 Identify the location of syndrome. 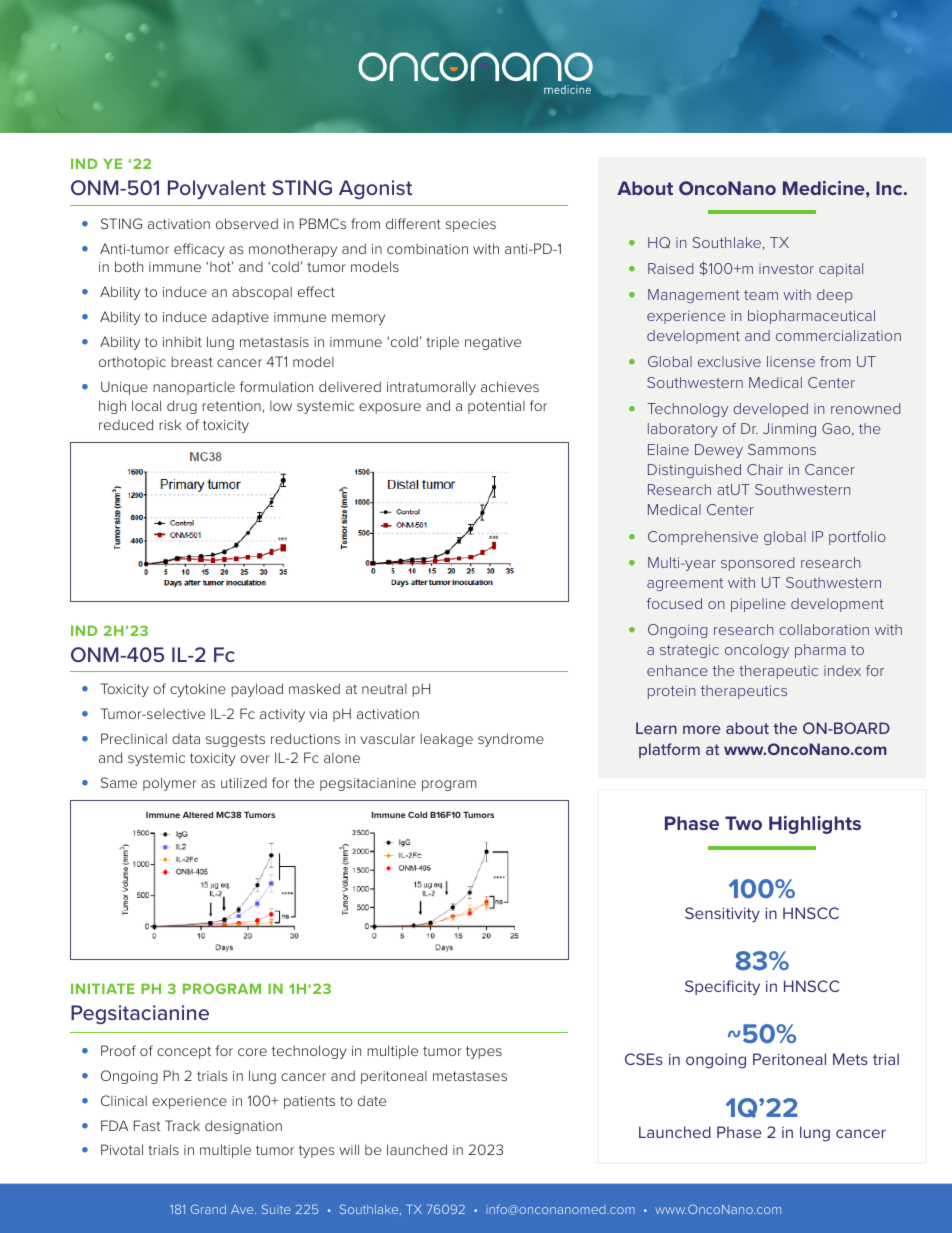
(511, 740).
